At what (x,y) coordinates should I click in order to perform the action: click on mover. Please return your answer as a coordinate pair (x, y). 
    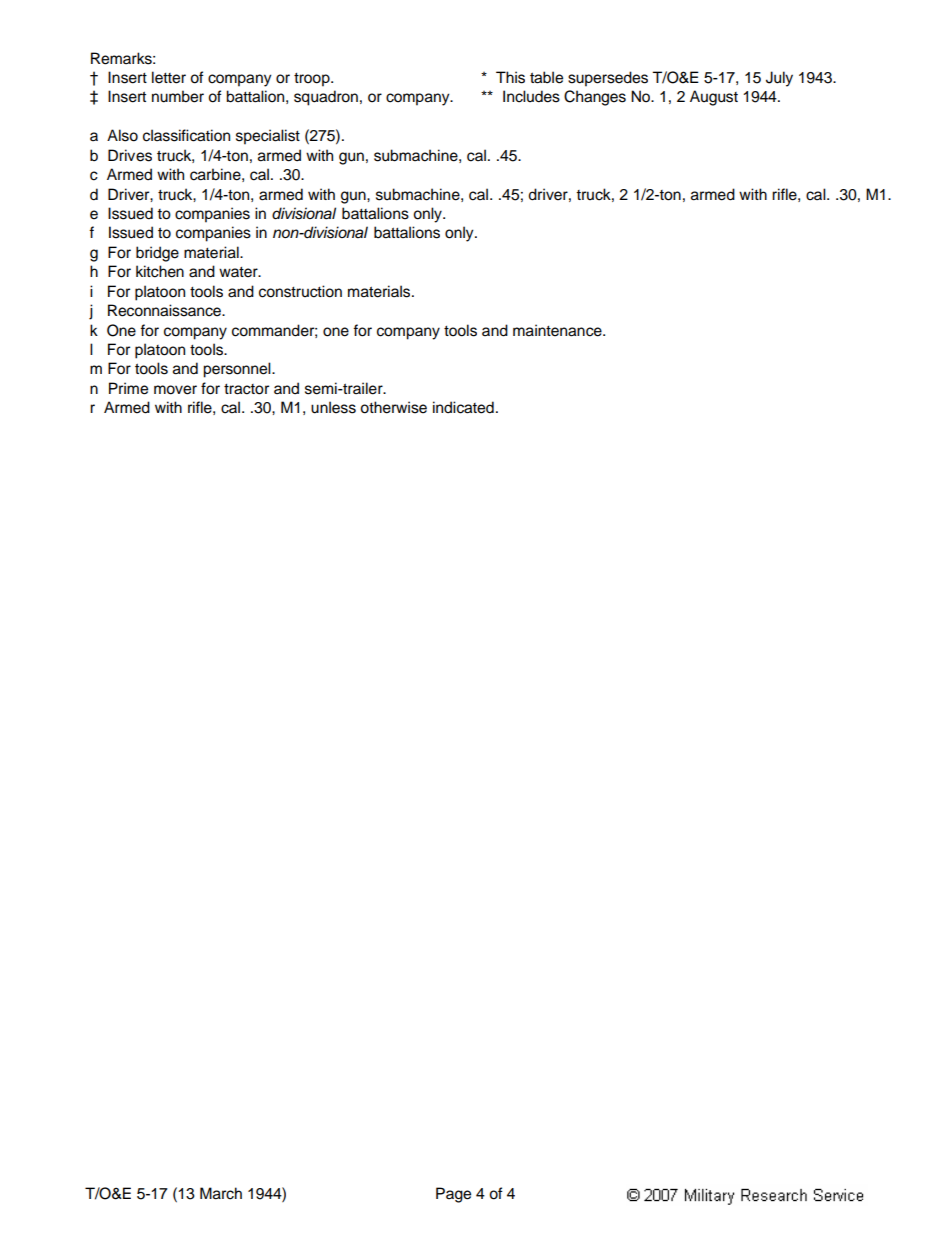
    Looking at the image, I should click on (175, 390).
